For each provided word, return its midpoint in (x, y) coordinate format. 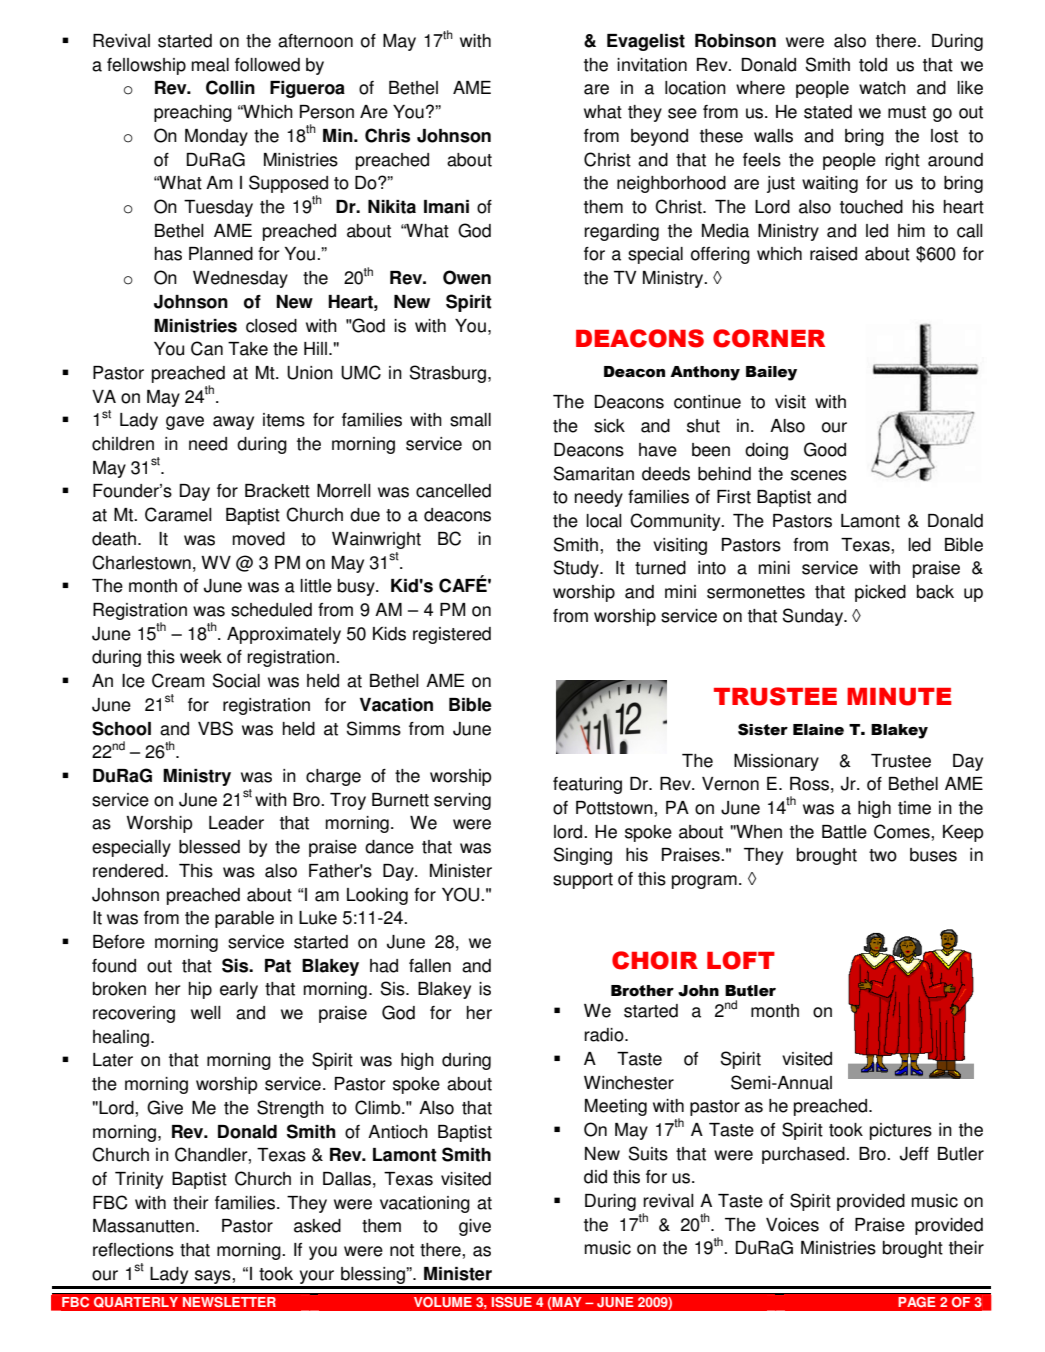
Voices (792, 1225)
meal (210, 65)
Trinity (139, 1180)
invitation (652, 65)
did (595, 1177)
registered (452, 635)
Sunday (813, 617)
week (201, 657)
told (873, 65)
